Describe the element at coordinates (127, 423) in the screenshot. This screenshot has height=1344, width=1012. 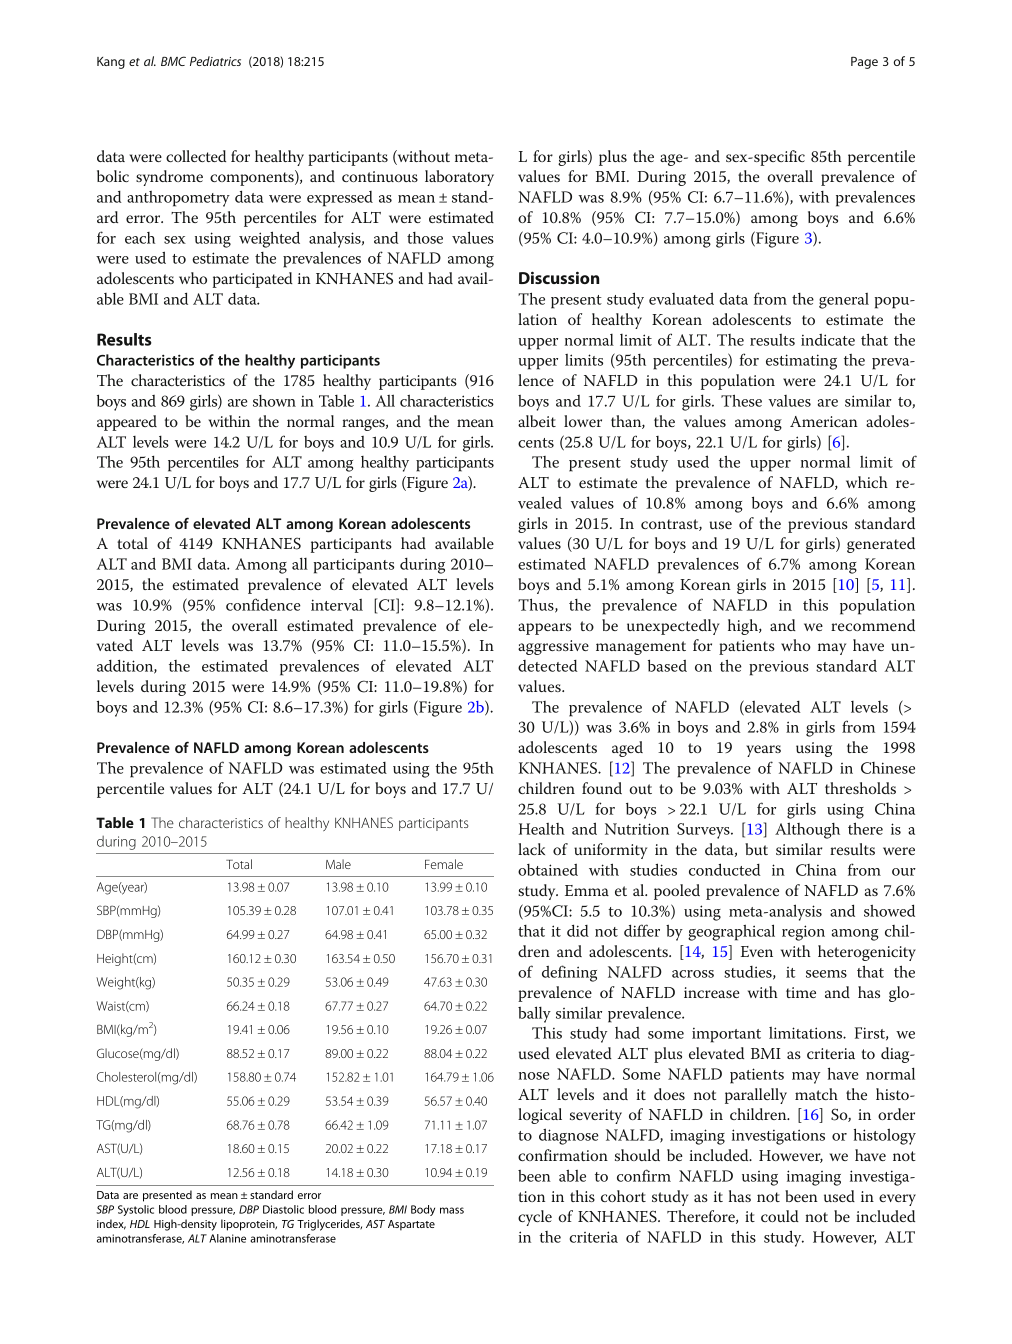
I see `appeared` at that location.
